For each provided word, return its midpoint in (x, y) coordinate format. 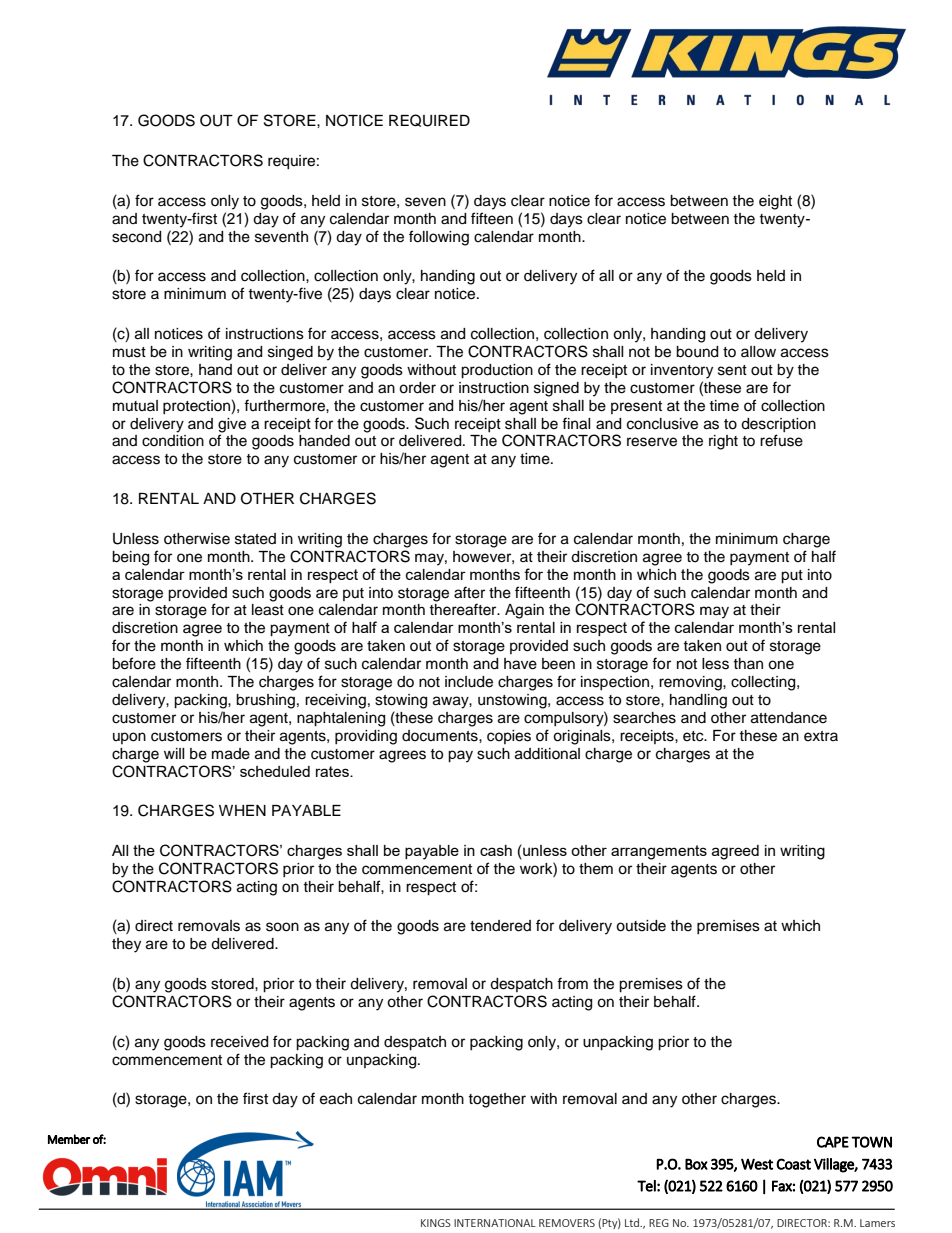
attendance (789, 718)
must (129, 352)
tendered (500, 926)
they (126, 945)
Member (69, 1139)
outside (641, 926)
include (469, 682)
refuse (781, 440)
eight (775, 202)
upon (129, 738)
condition (173, 441)
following (439, 238)
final (576, 423)
